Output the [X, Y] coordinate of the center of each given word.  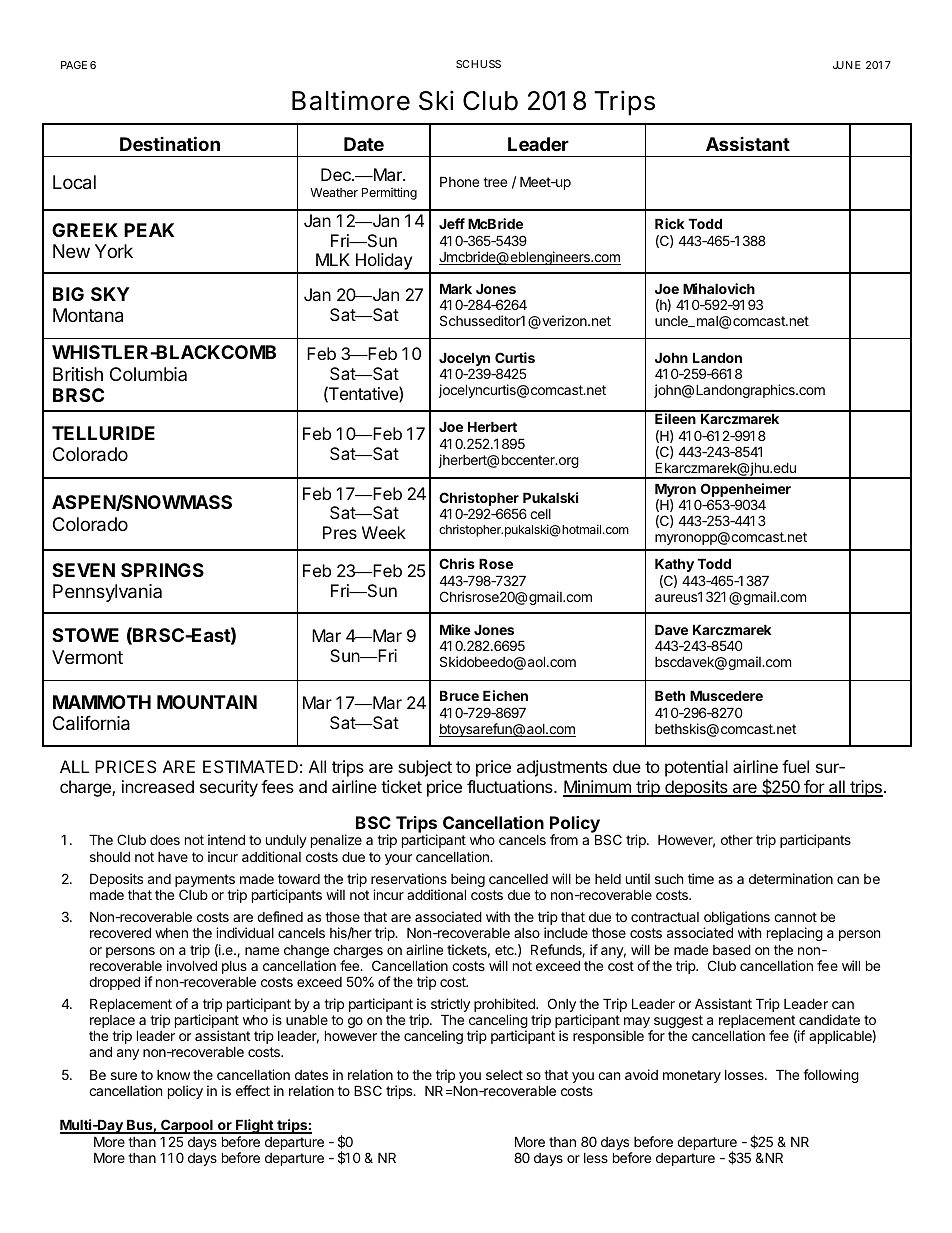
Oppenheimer [746, 491]
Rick [670, 223]
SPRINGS [162, 570]
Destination [170, 143]
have [173, 857]
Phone [459, 181]
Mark [456, 288]
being [468, 881]
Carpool [187, 1126]
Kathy [674, 565]
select [504, 1075]
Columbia [148, 374]
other [737, 840]
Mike [455, 629]
